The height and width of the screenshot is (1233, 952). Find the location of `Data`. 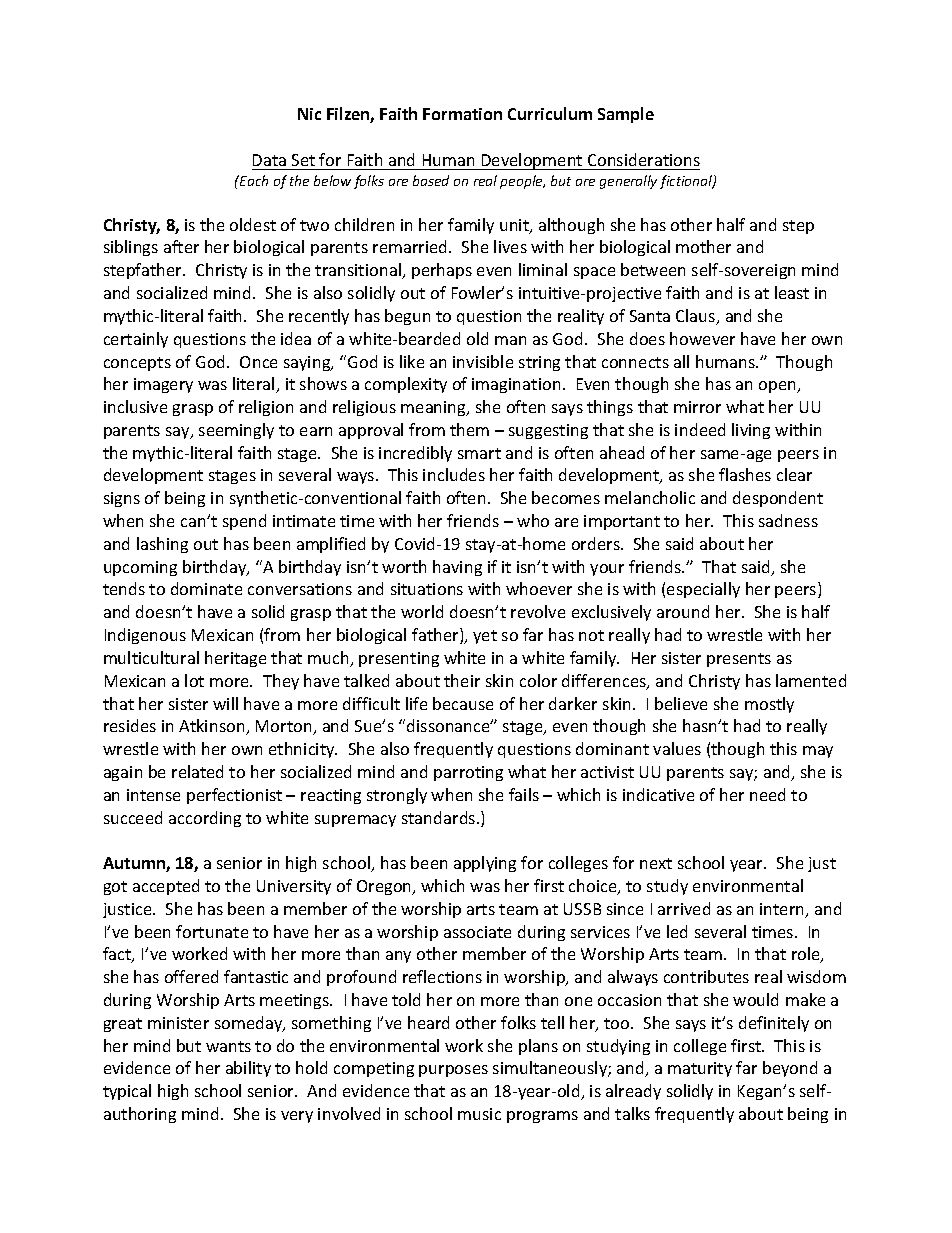

Data is located at coordinates (269, 160).
